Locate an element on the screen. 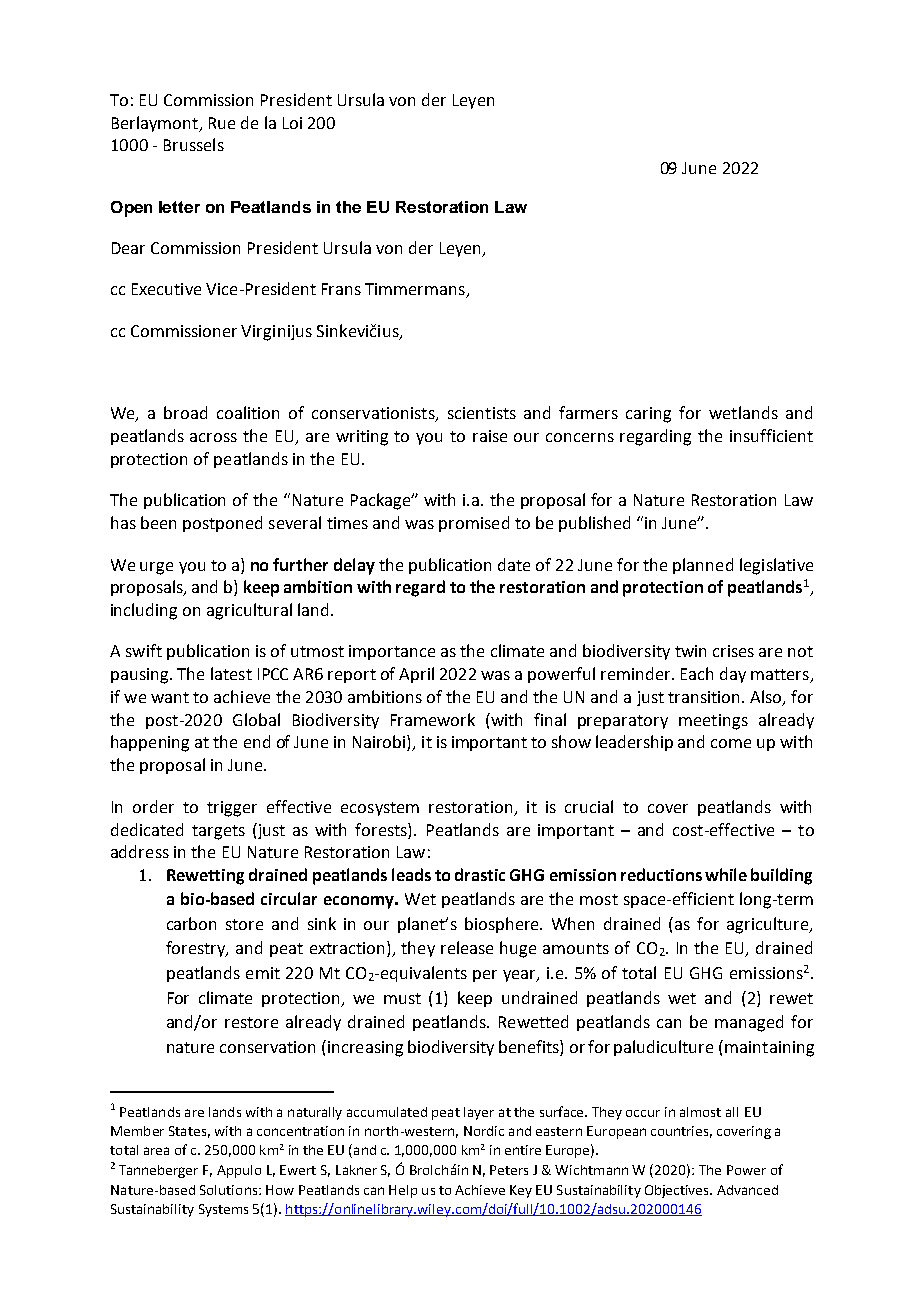 This screenshot has height=1308, width=924. insufficient is located at coordinates (771, 435).
